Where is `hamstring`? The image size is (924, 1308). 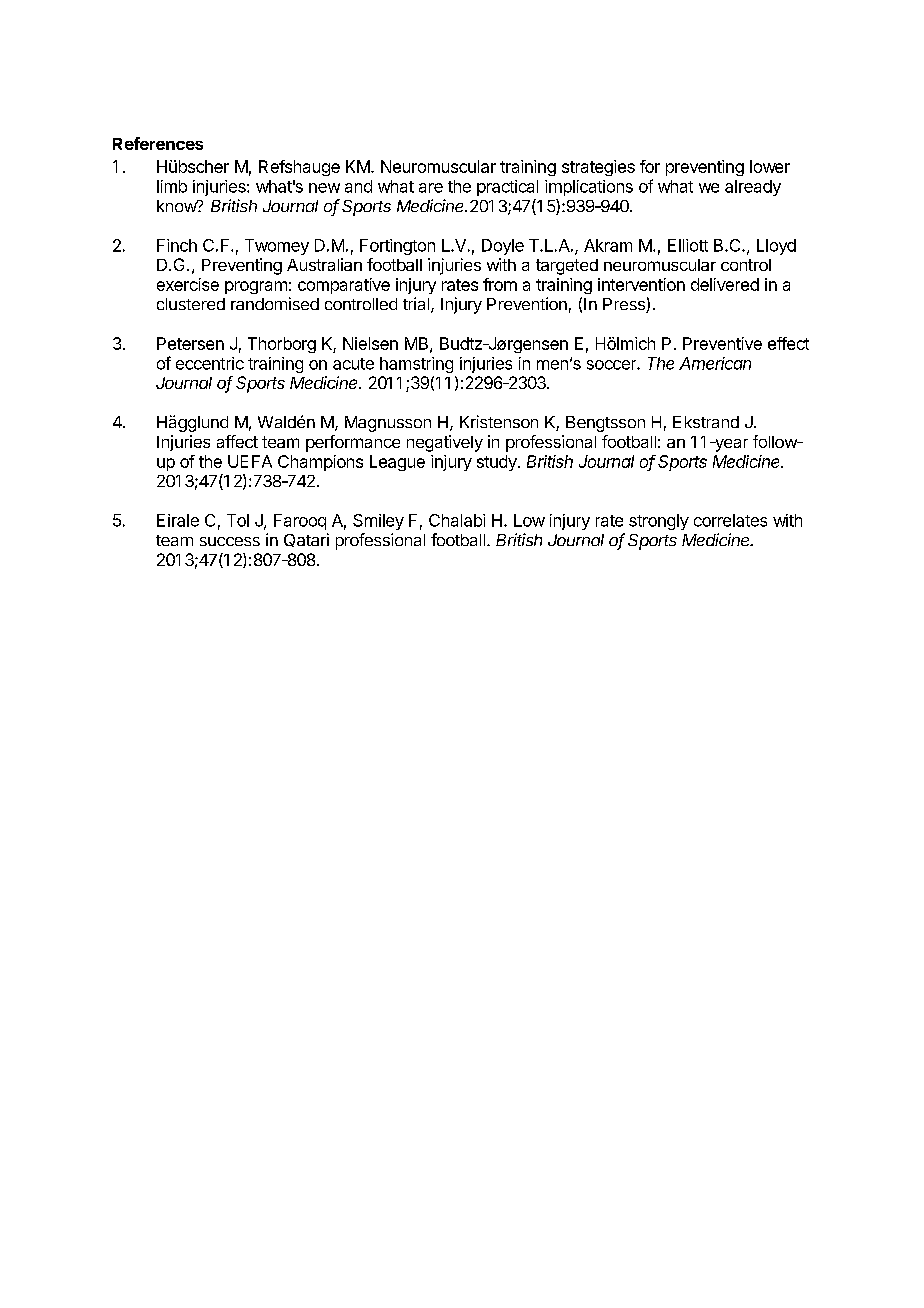
hamstring is located at coordinates (416, 365).
